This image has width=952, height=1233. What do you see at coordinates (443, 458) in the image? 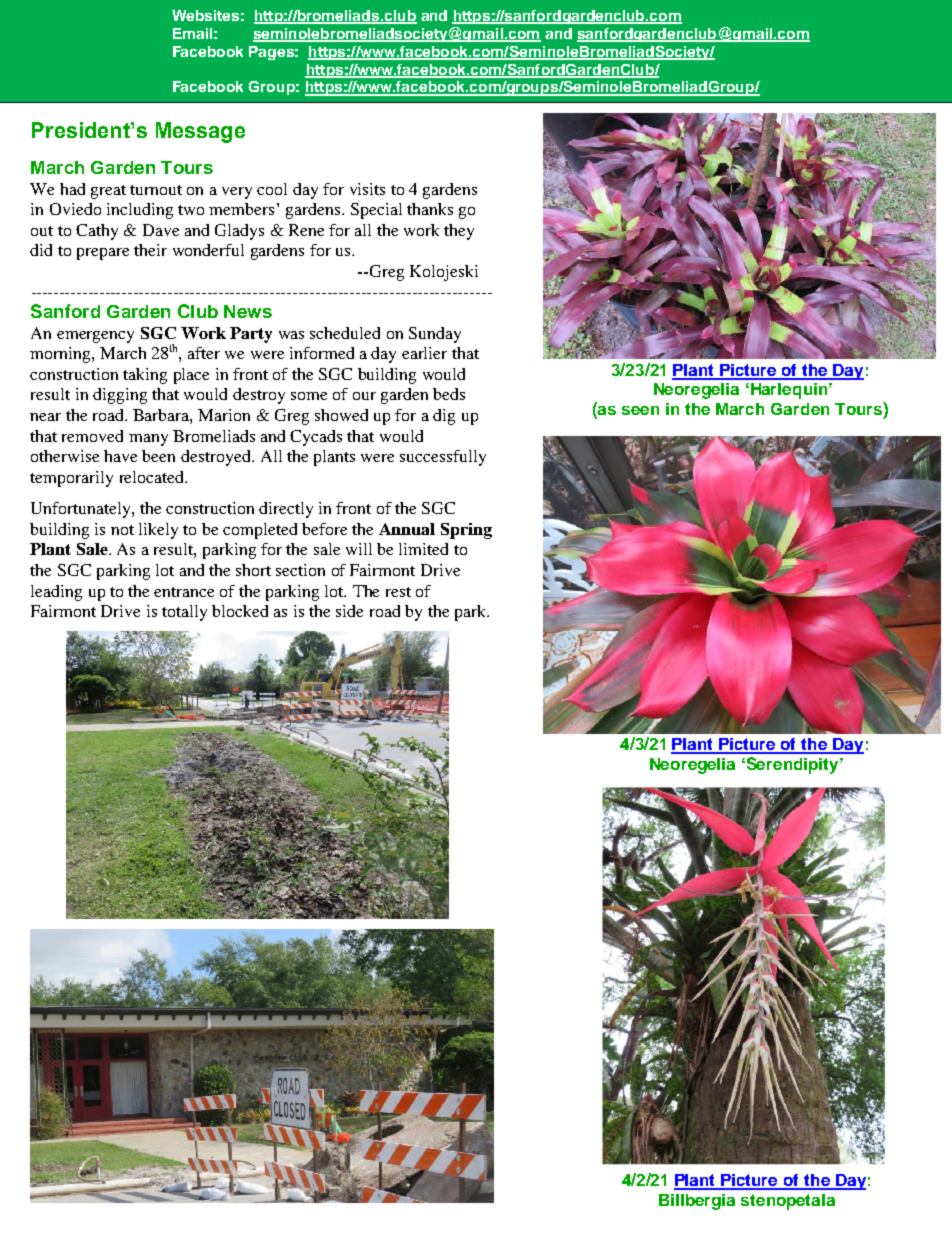
I see `successfully` at bounding box center [443, 458].
